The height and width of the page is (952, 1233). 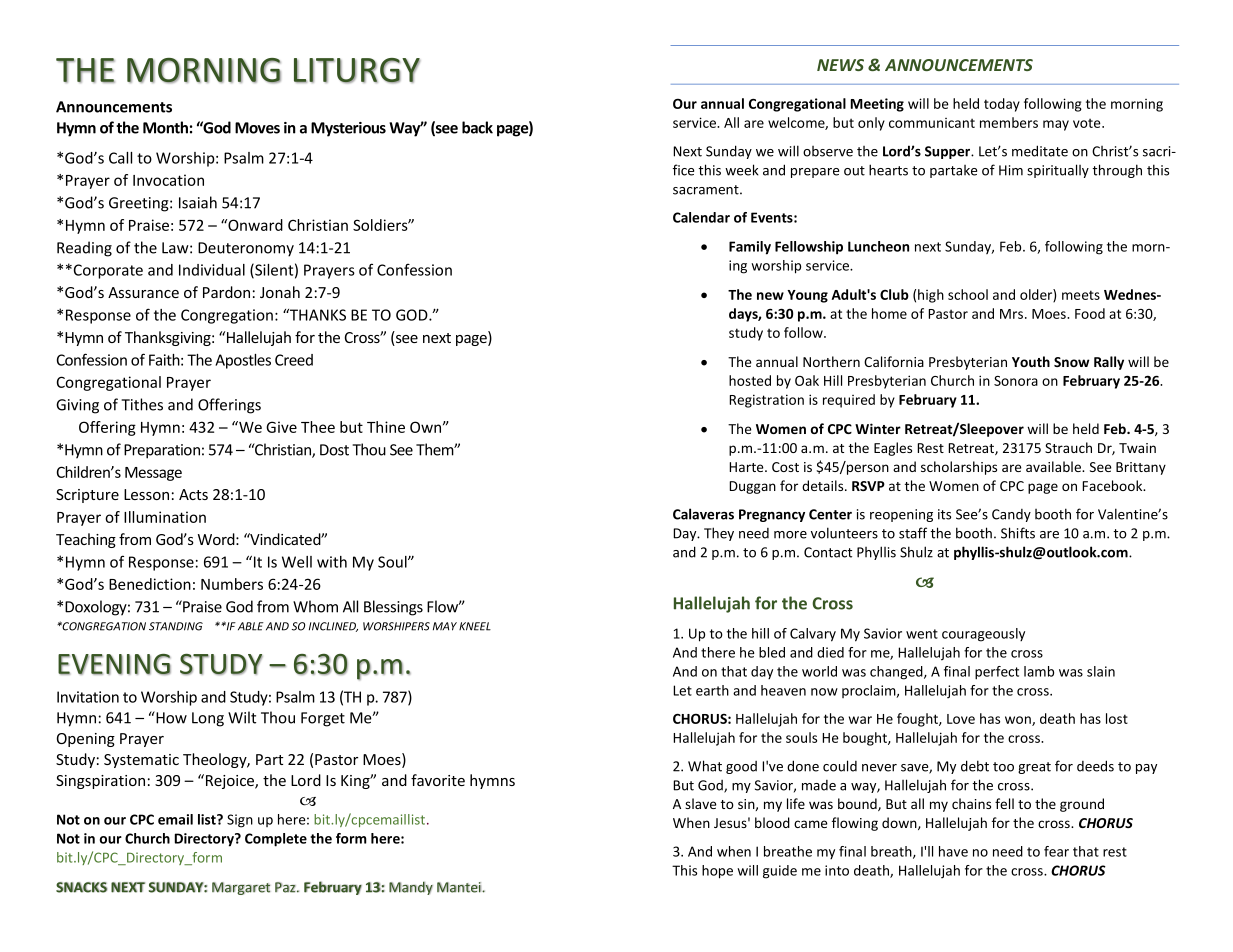 What do you see at coordinates (193, 494) in the page?
I see `Acts` at bounding box center [193, 494].
